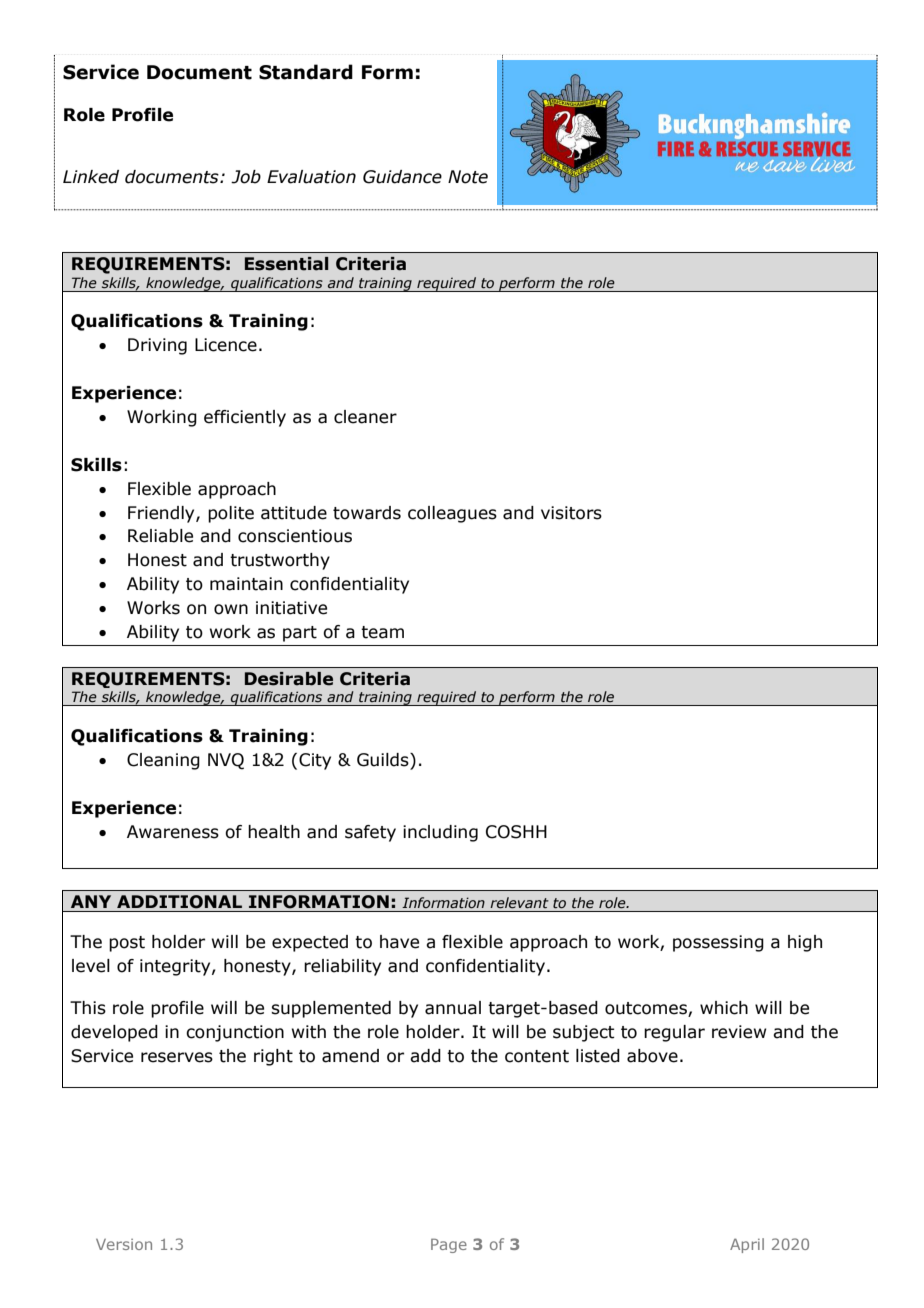  Describe the element at coordinates (571, 513) in the screenshot. I see `visitors` at that location.
